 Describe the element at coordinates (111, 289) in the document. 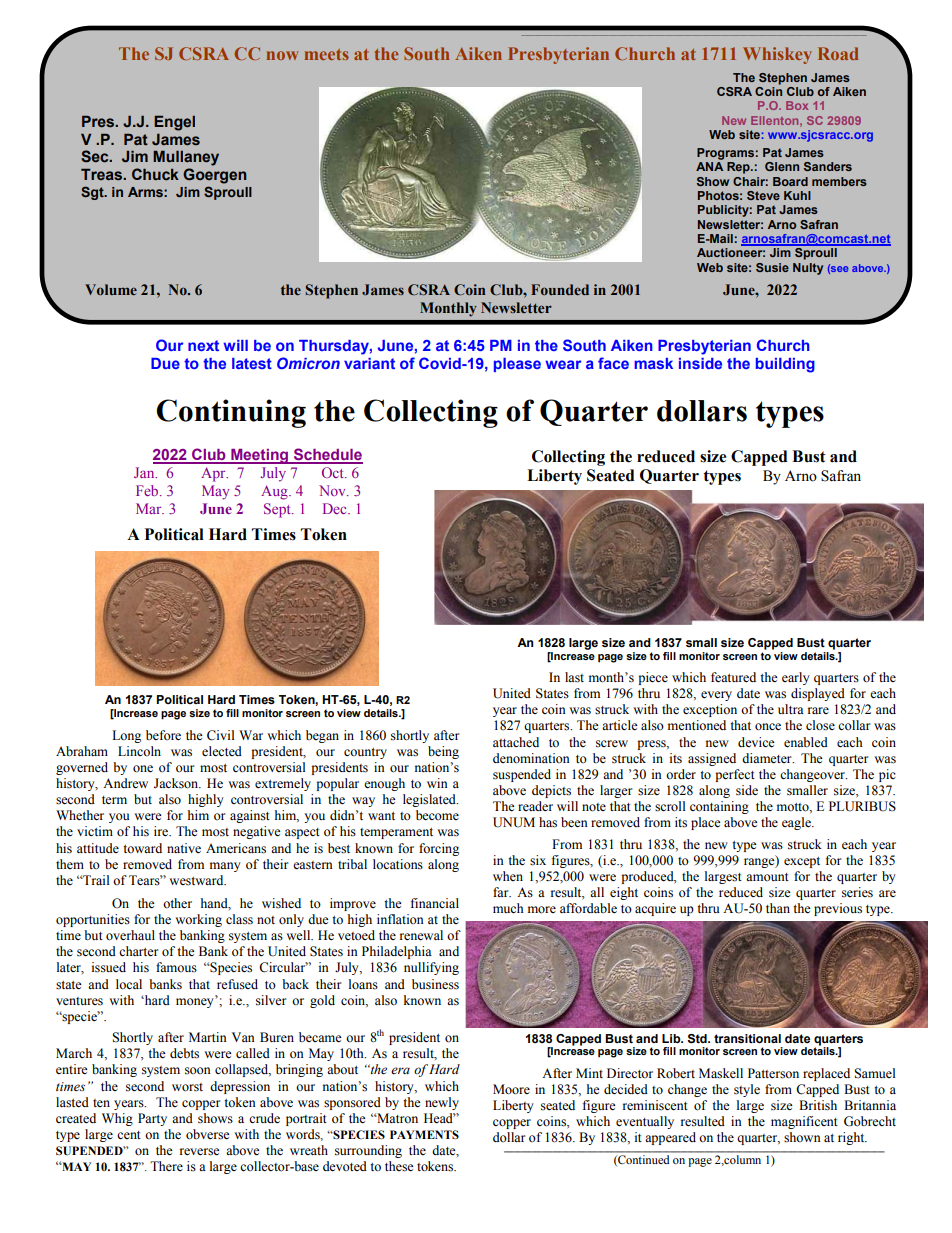

I see `Volume` at that location.
